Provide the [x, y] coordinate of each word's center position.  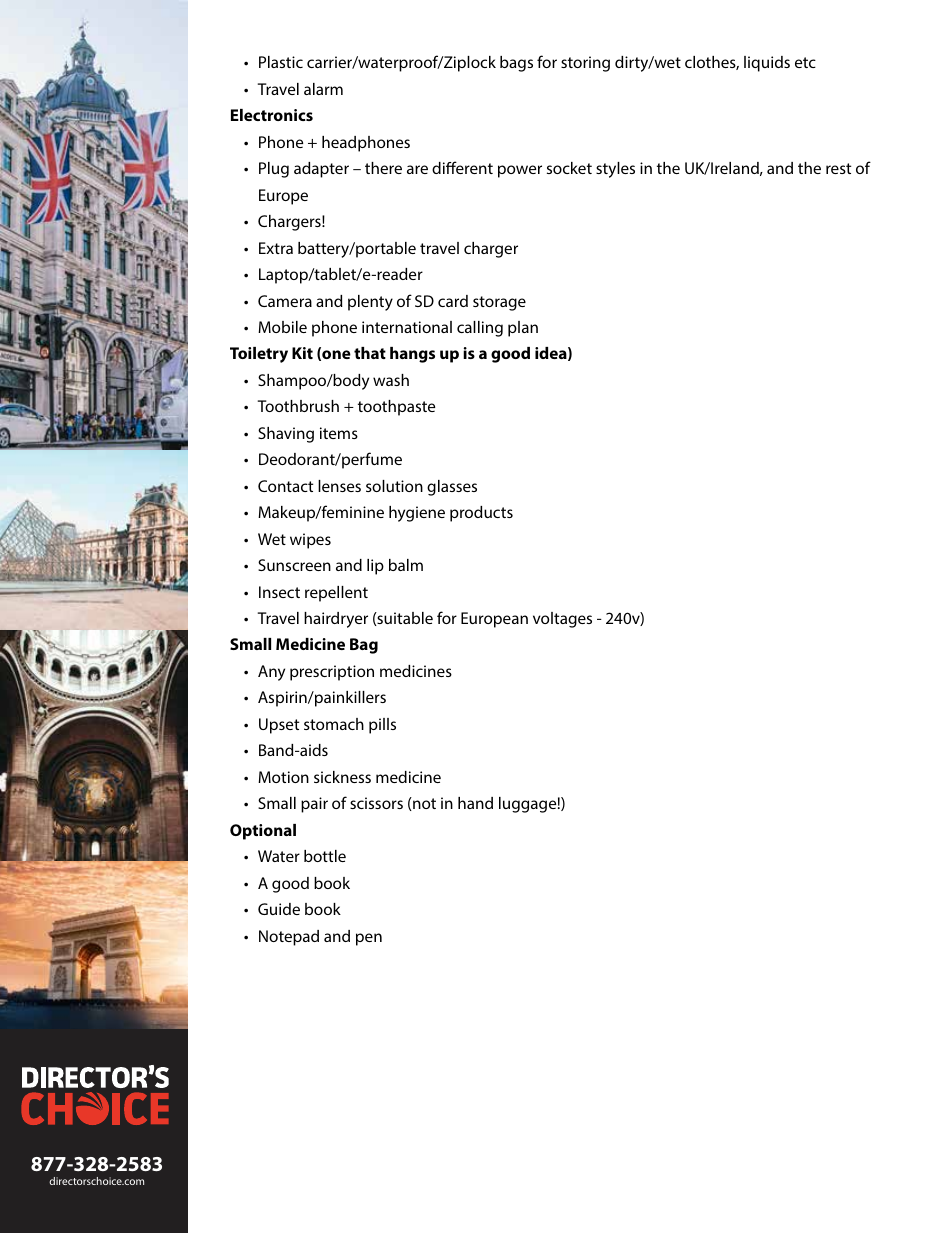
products [481, 514]
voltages [562, 620]
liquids [767, 64]
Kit [302, 353]
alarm [323, 89]
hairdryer [336, 620]
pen [369, 939]
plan [523, 329]
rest [838, 168]
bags [516, 64]
